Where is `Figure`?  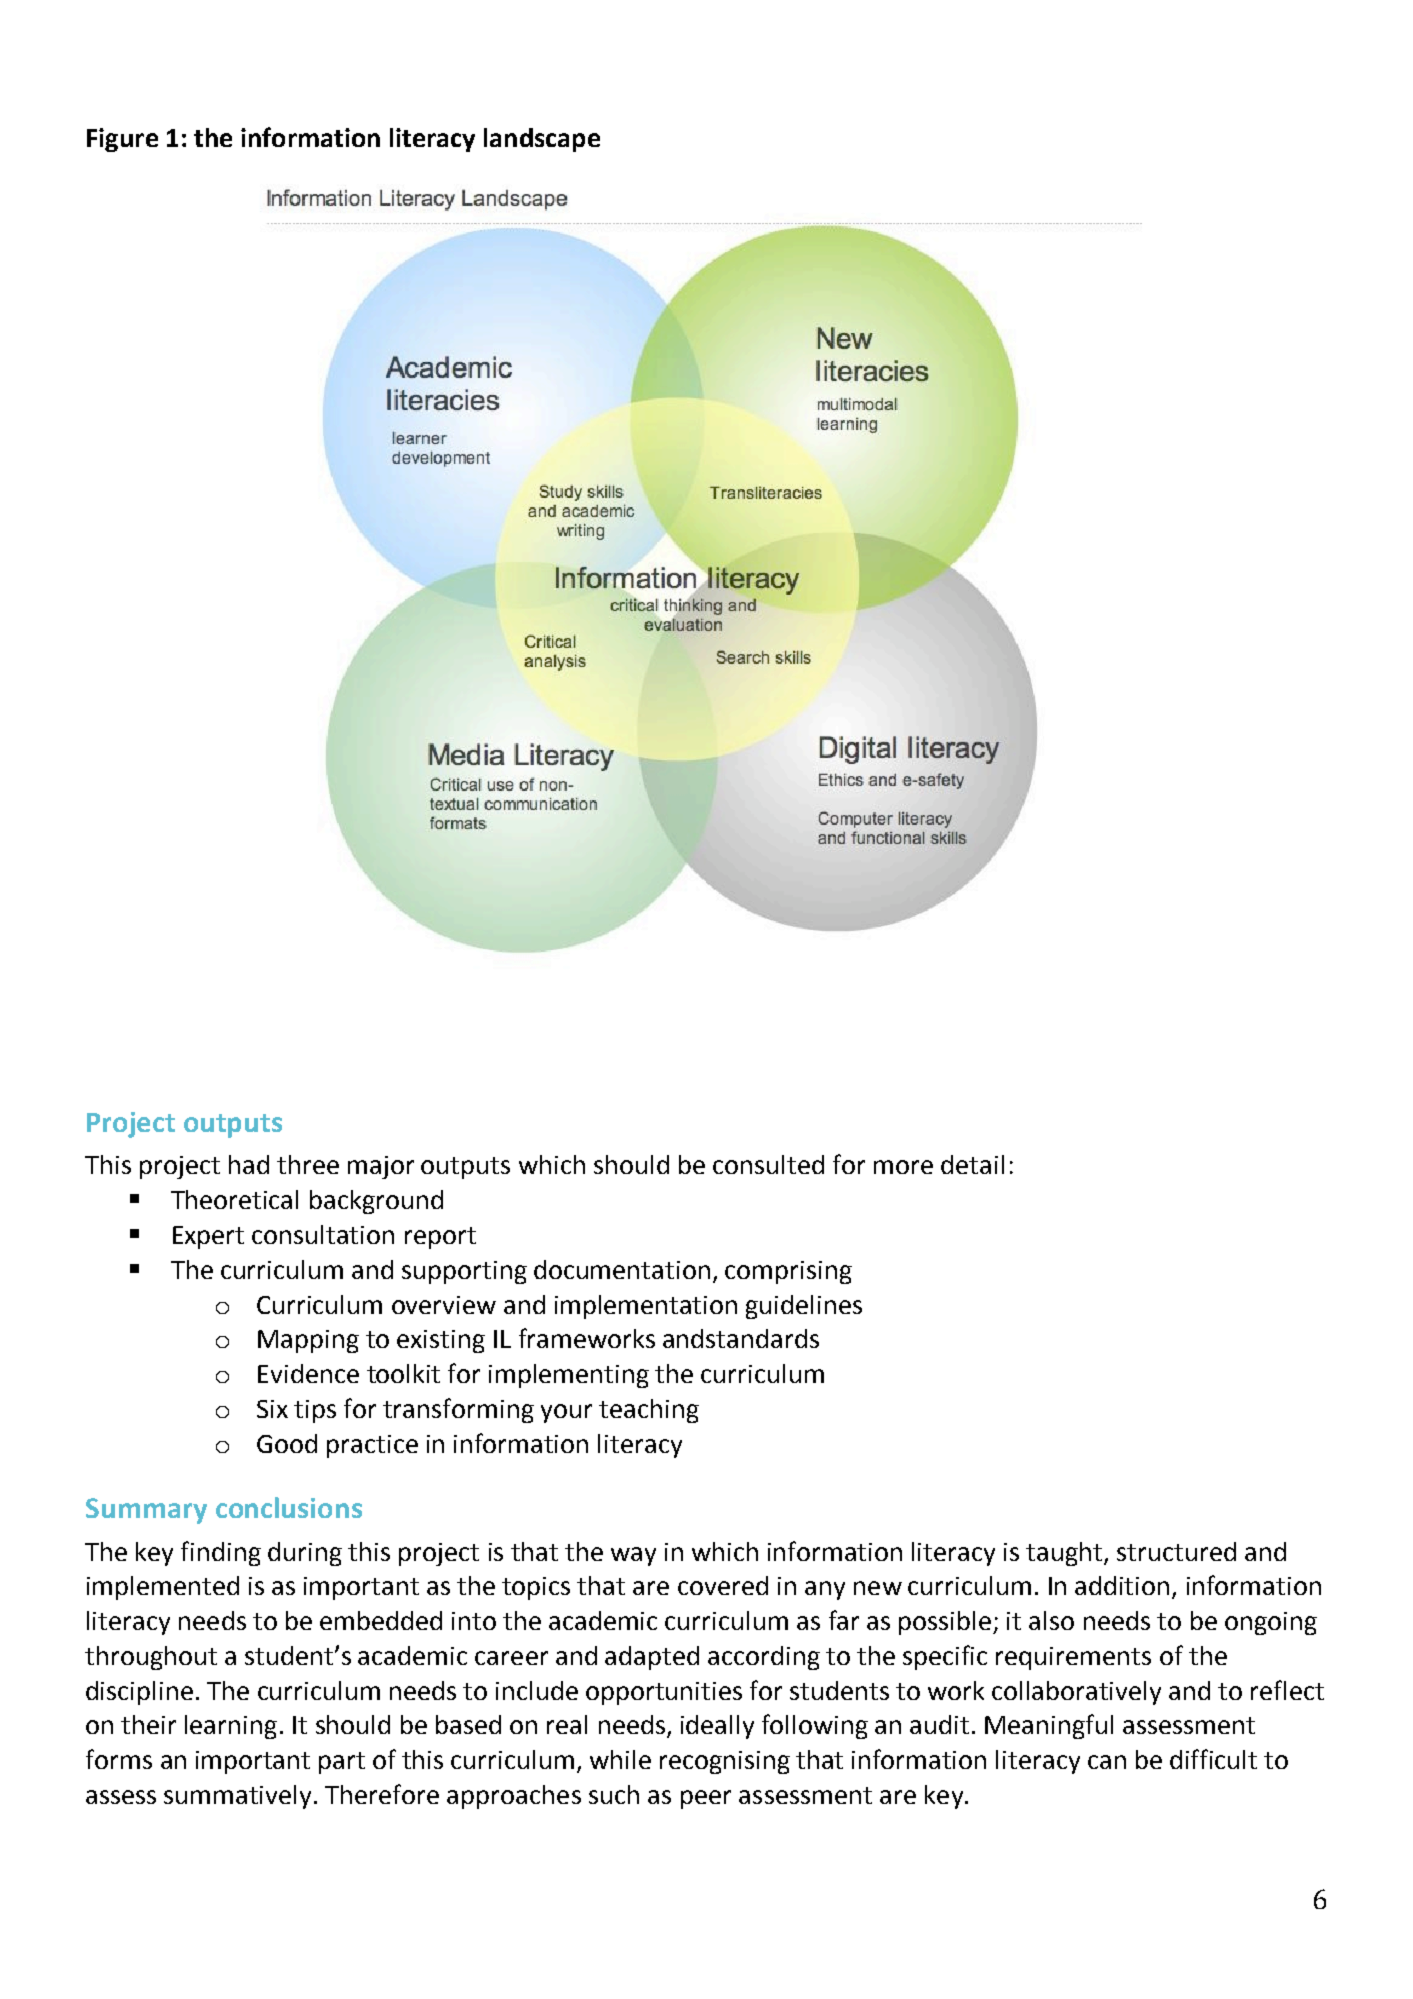
Figure is located at coordinates (122, 140).
